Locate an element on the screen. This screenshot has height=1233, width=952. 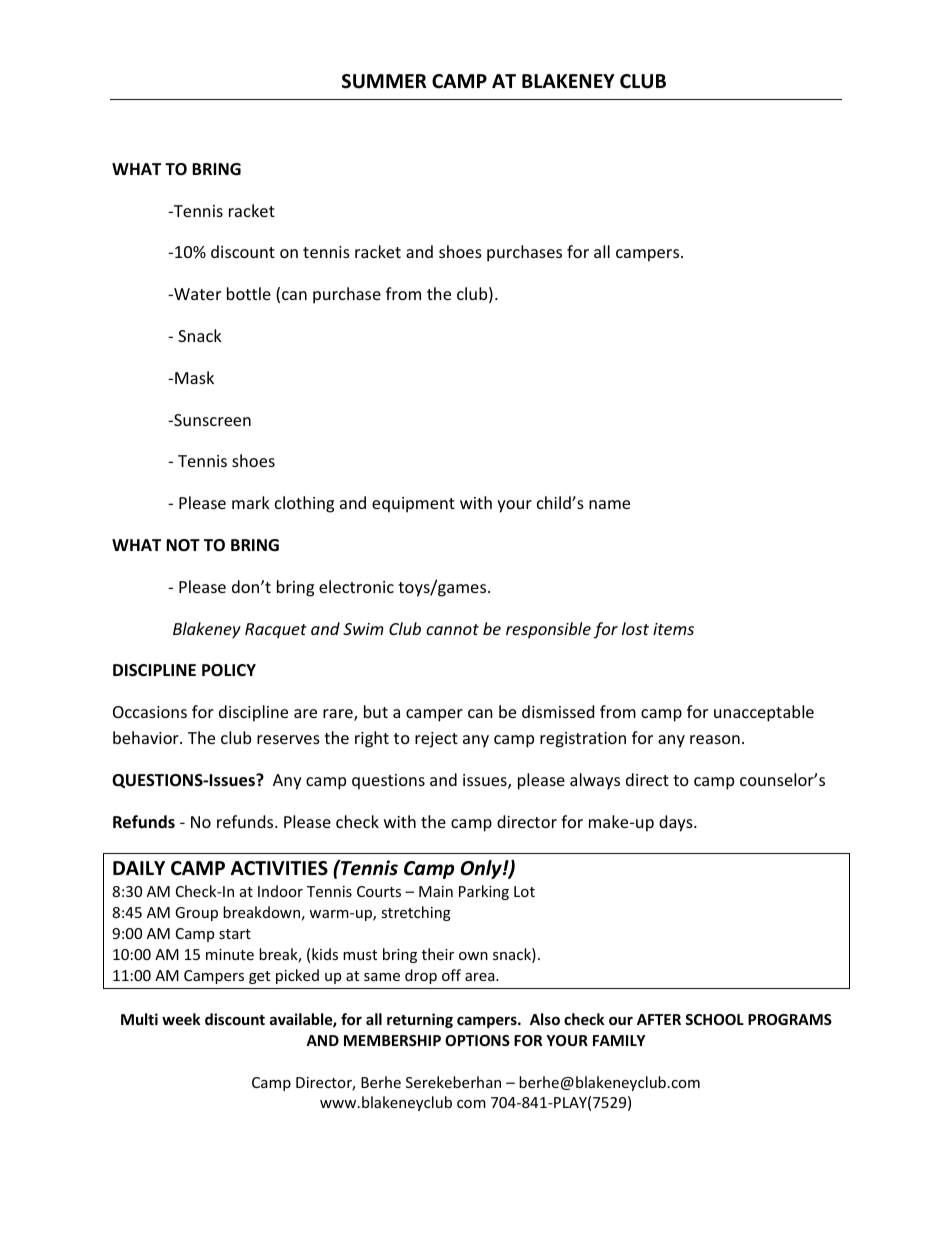
items is located at coordinates (673, 629).
